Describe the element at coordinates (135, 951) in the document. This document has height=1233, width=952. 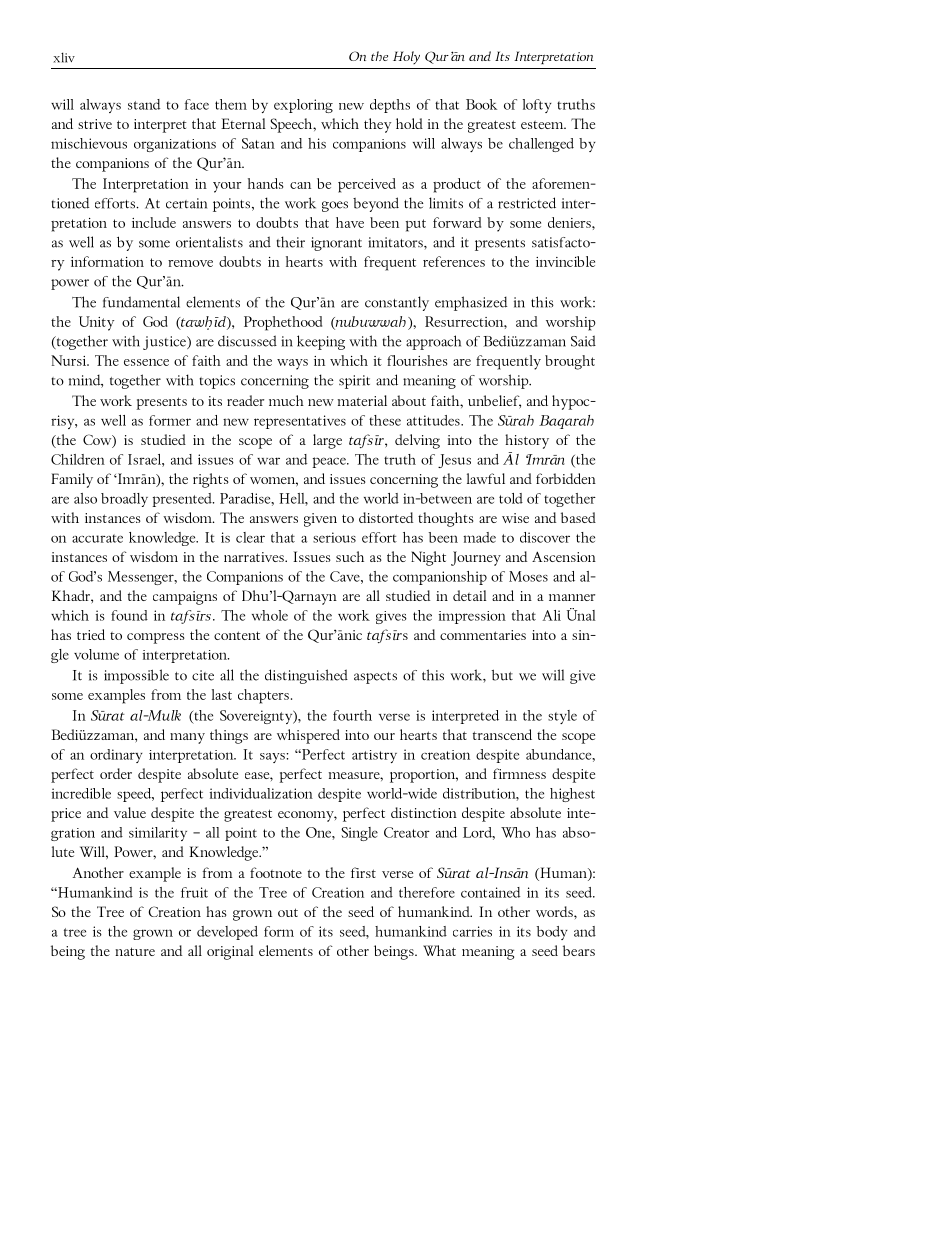
I see `nature` at that location.
